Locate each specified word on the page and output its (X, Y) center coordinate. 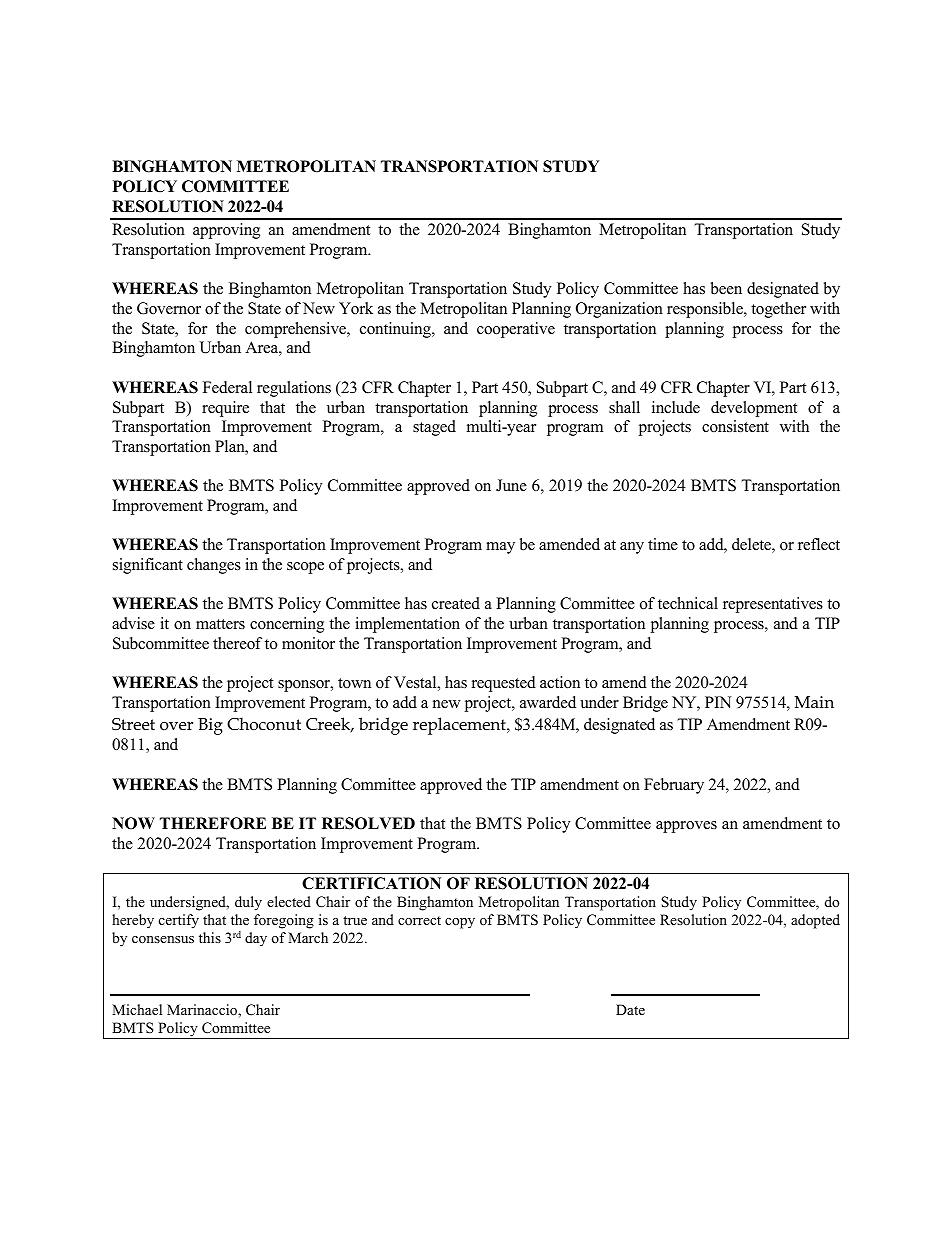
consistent (735, 426)
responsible (706, 310)
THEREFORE (213, 823)
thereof (237, 643)
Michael (137, 1009)
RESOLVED (368, 823)
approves (686, 827)
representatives (773, 605)
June (511, 485)
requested (504, 684)
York (356, 308)
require (225, 409)
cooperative (516, 330)
